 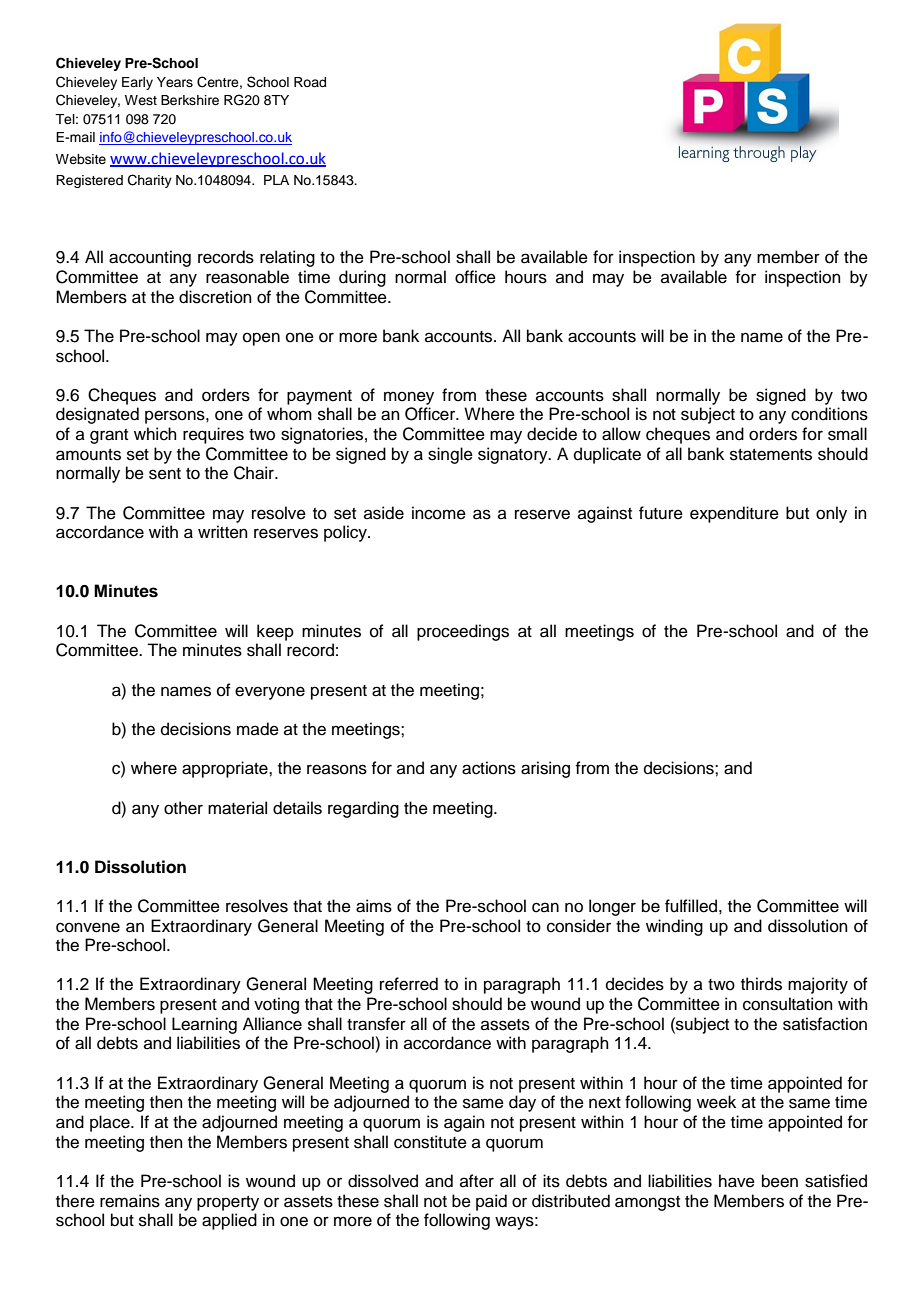 What do you see at coordinates (190, 100) in the screenshot?
I see `Berkshire` at bounding box center [190, 100].
